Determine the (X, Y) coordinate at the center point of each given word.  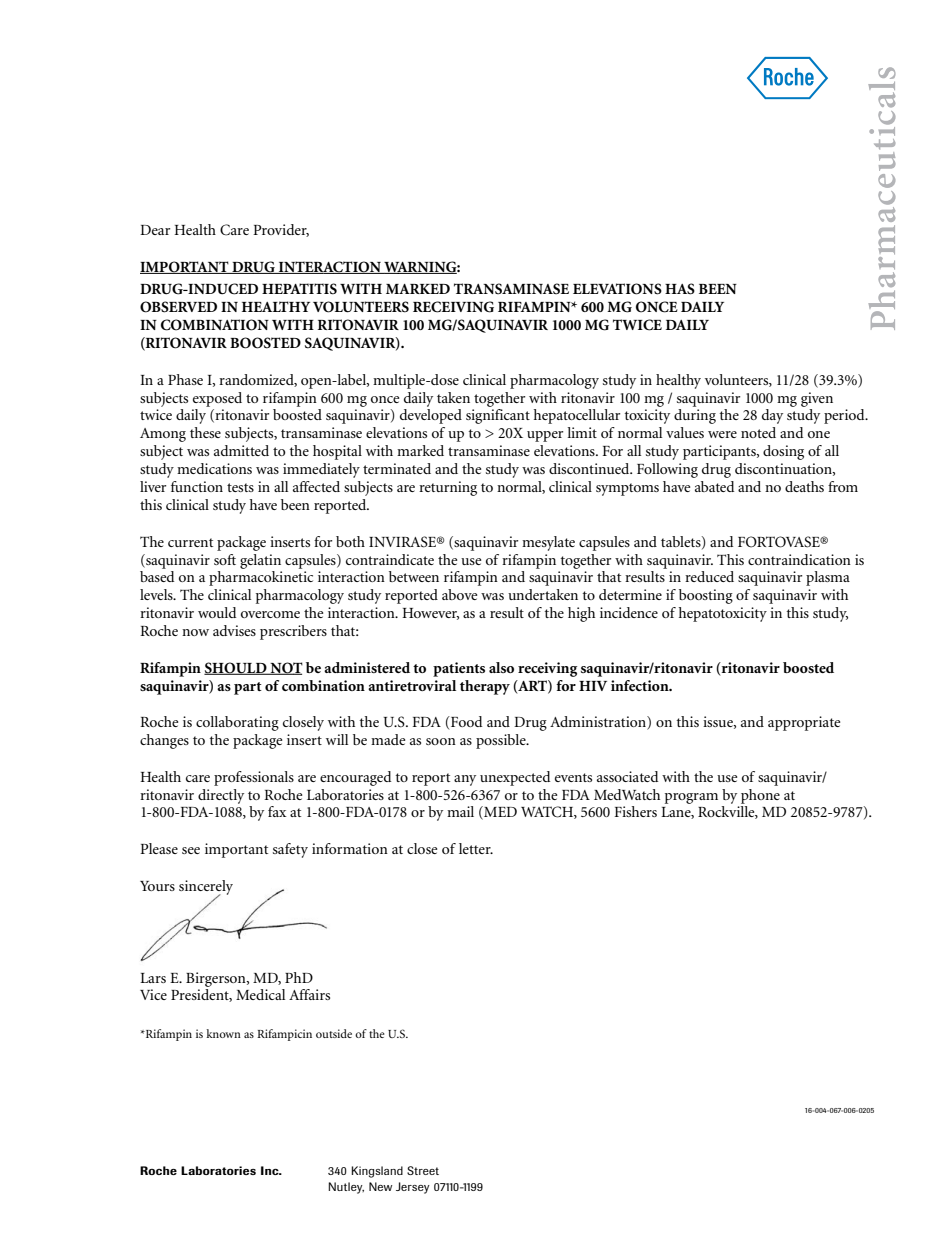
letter (476, 848)
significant (498, 416)
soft (225, 559)
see (191, 850)
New (380, 1186)
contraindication (799, 559)
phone (760, 796)
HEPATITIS (299, 289)
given (817, 399)
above (459, 594)
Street (423, 1170)
